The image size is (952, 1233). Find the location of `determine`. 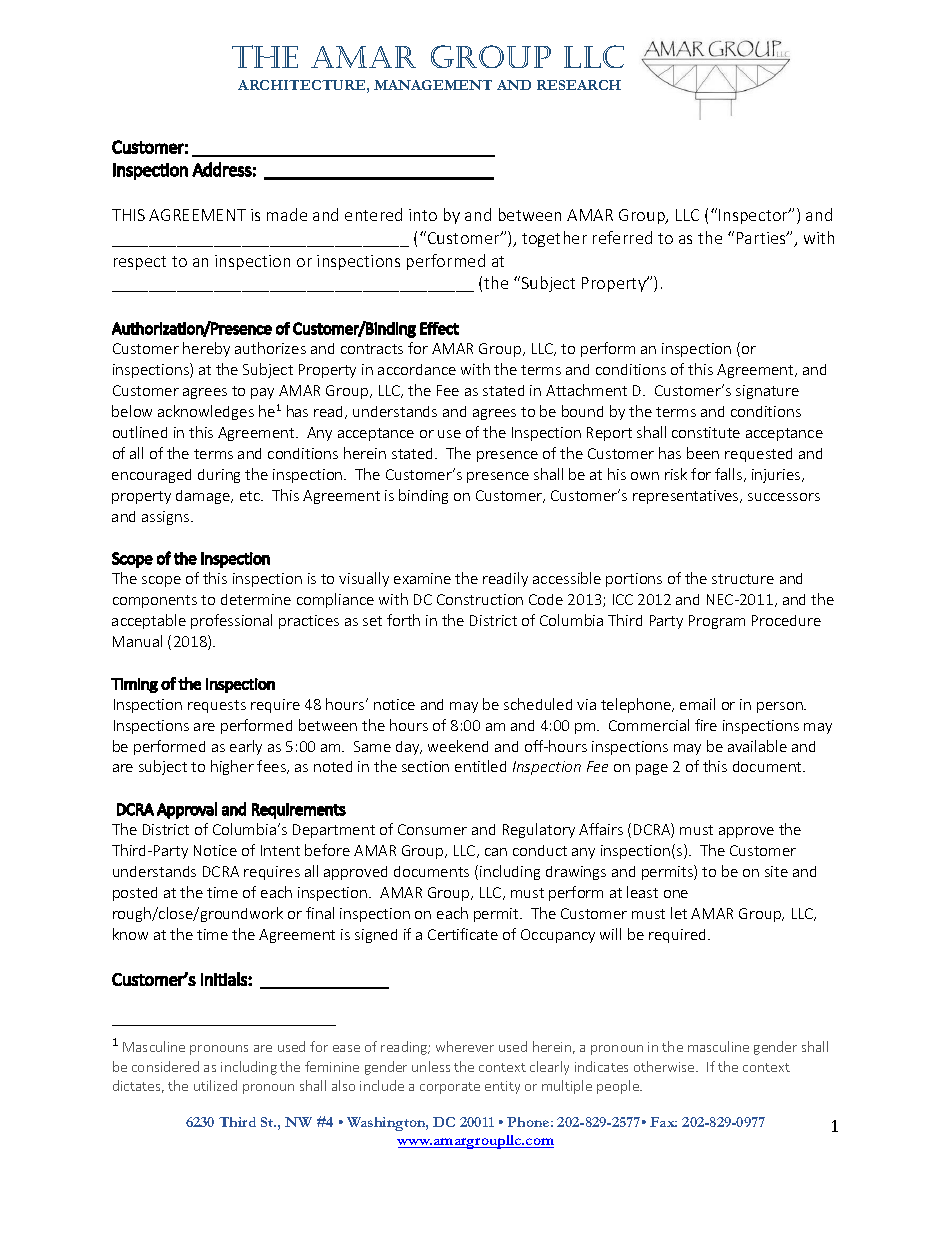

determine is located at coordinates (256, 599).
